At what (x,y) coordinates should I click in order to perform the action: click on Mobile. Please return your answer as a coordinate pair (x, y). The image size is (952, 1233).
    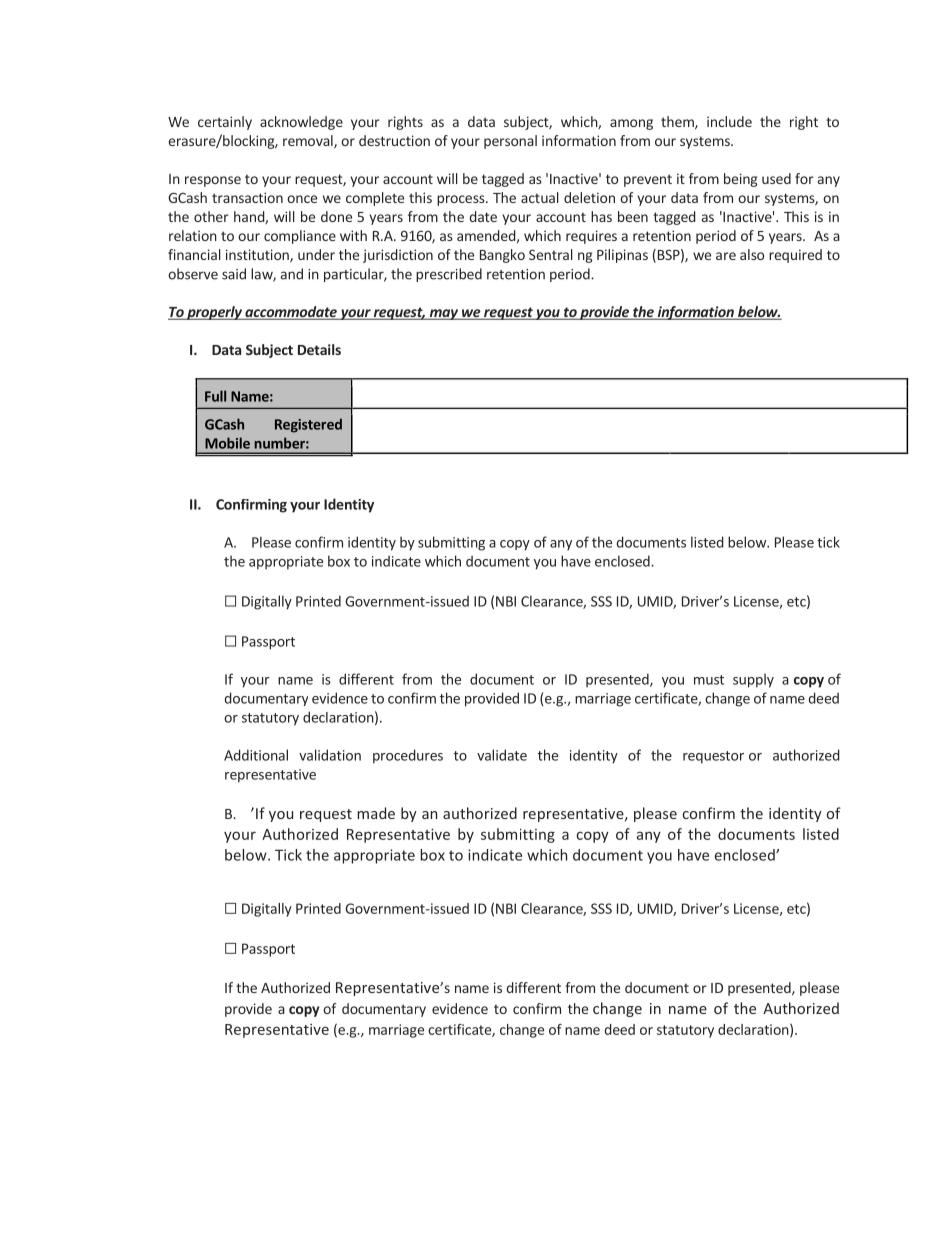
    Looking at the image, I should click on (227, 443).
